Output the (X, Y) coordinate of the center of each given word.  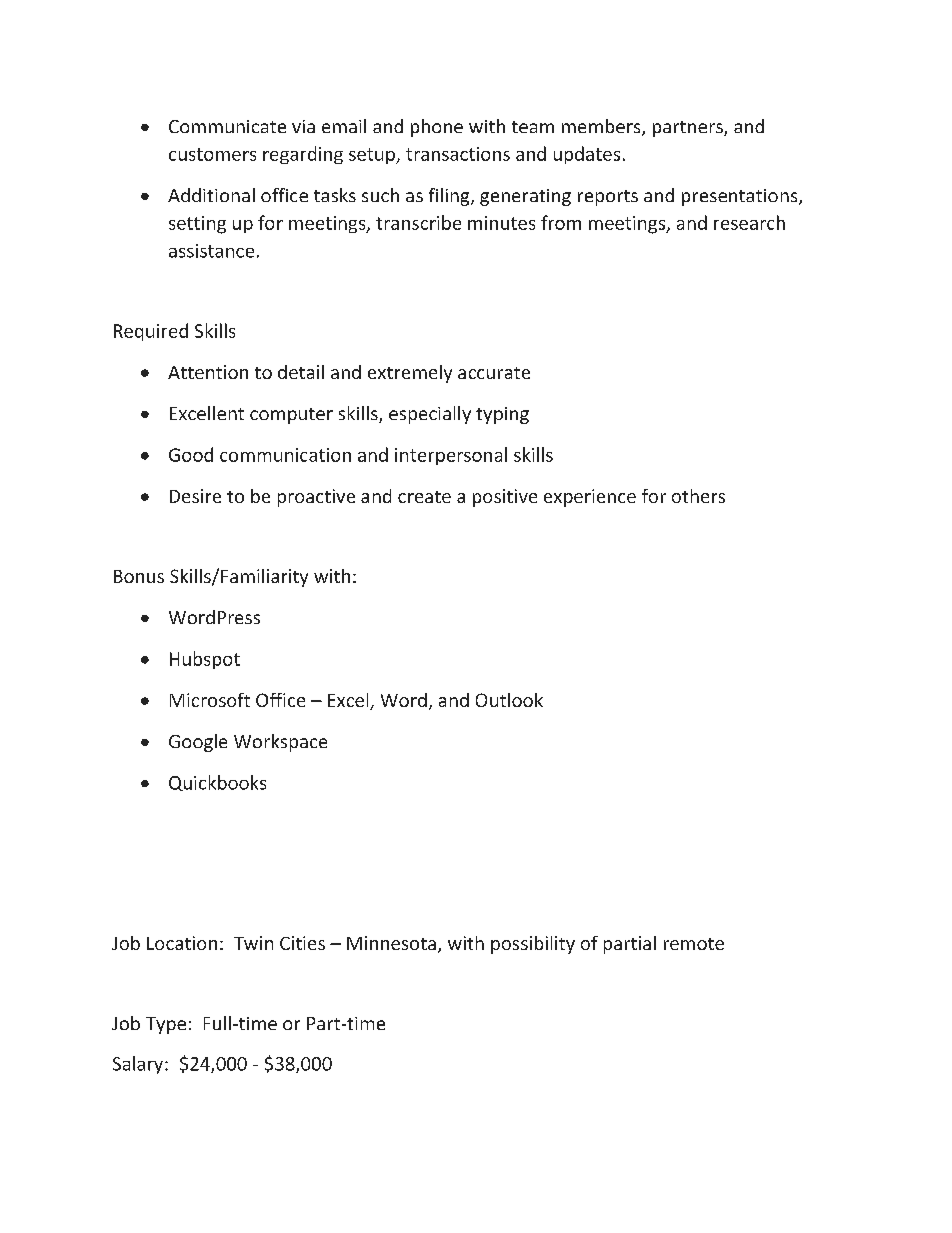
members (602, 127)
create (424, 497)
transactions (458, 154)
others (698, 496)
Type (166, 1025)
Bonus (139, 576)
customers (212, 154)
